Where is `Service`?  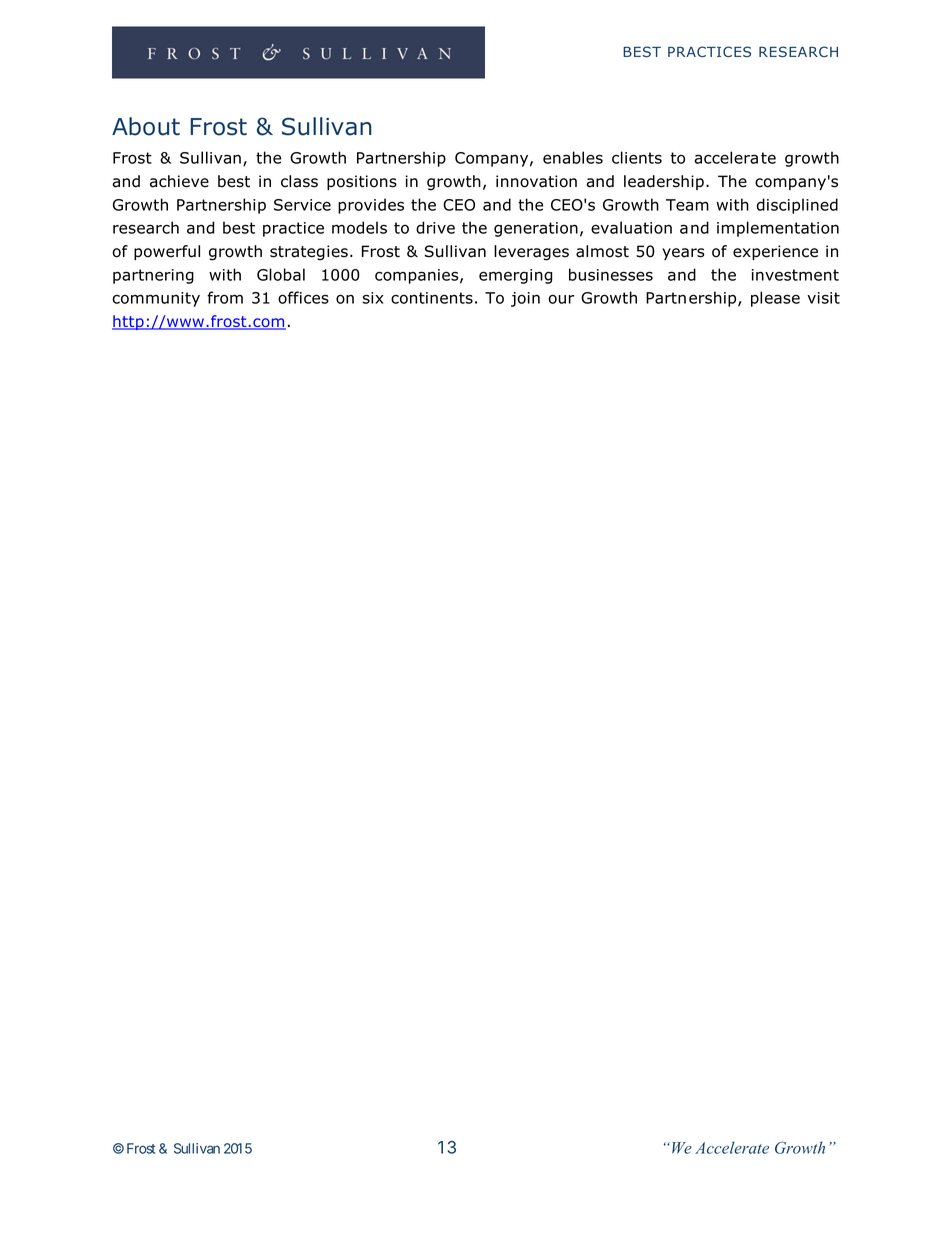
Service is located at coordinates (302, 205).
